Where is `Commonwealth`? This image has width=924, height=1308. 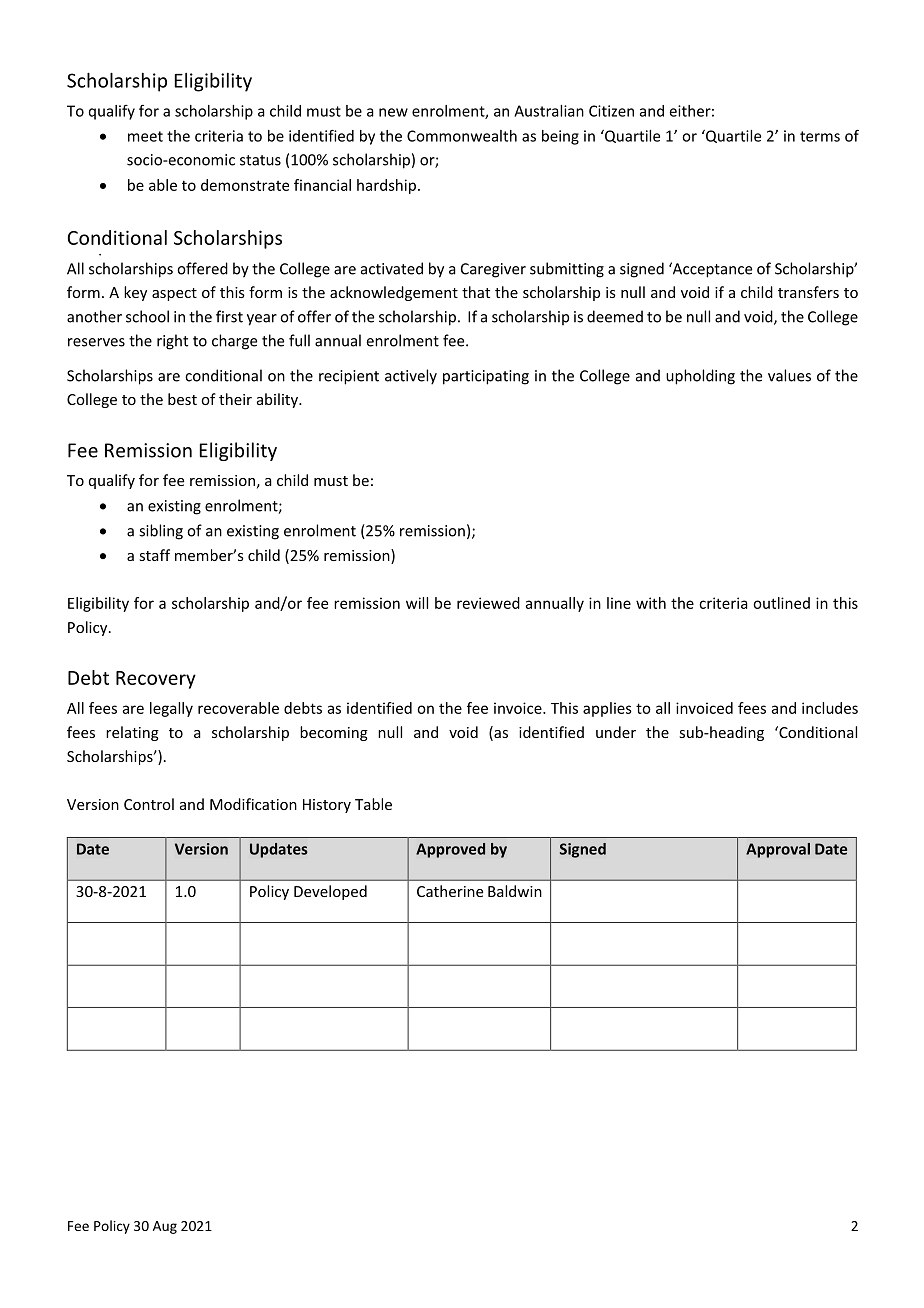
Commonwealth is located at coordinates (462, 136).
